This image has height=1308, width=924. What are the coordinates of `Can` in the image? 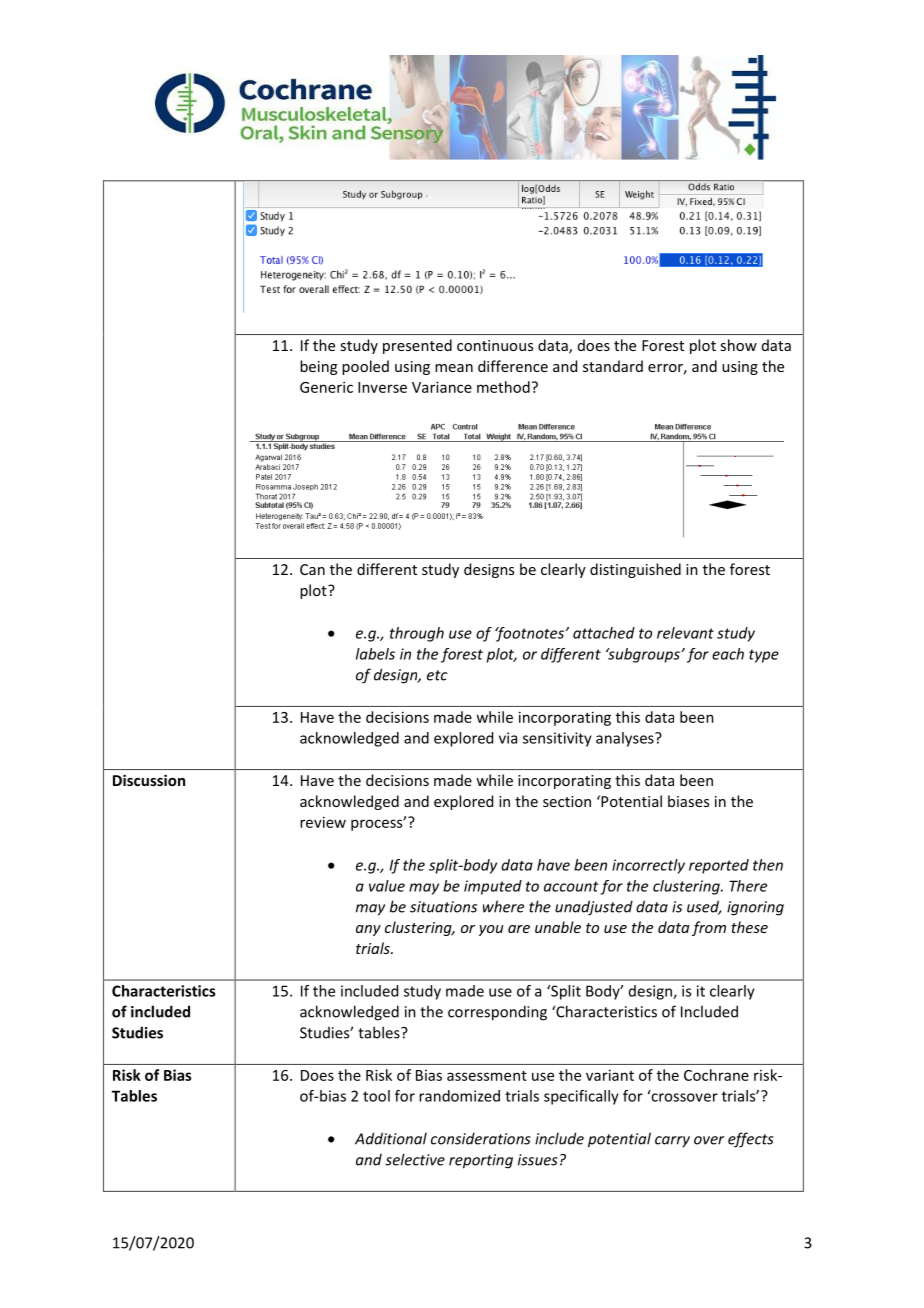 It's located at (312, 569).
